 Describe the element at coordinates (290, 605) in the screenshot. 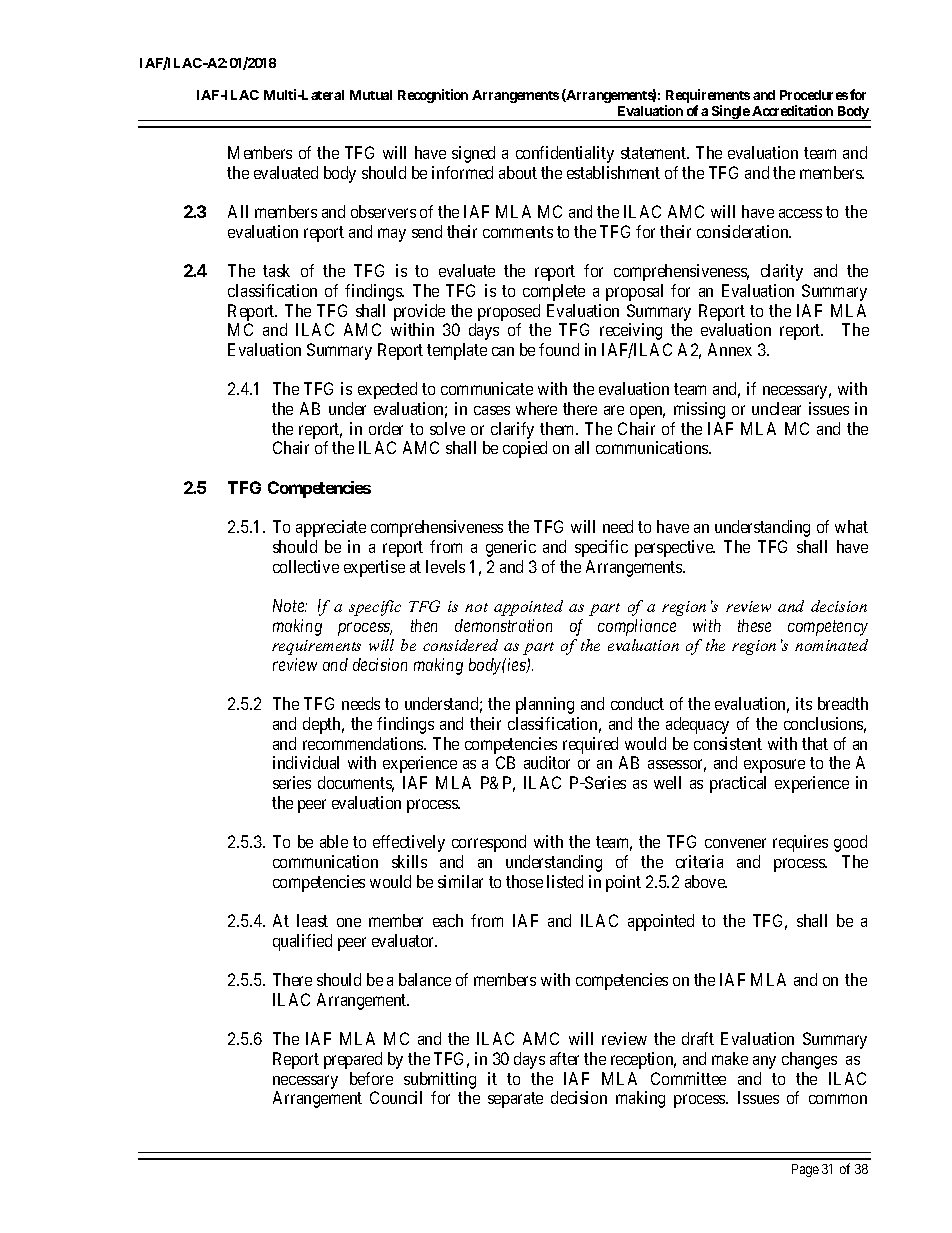

I see `Note` at that location.
